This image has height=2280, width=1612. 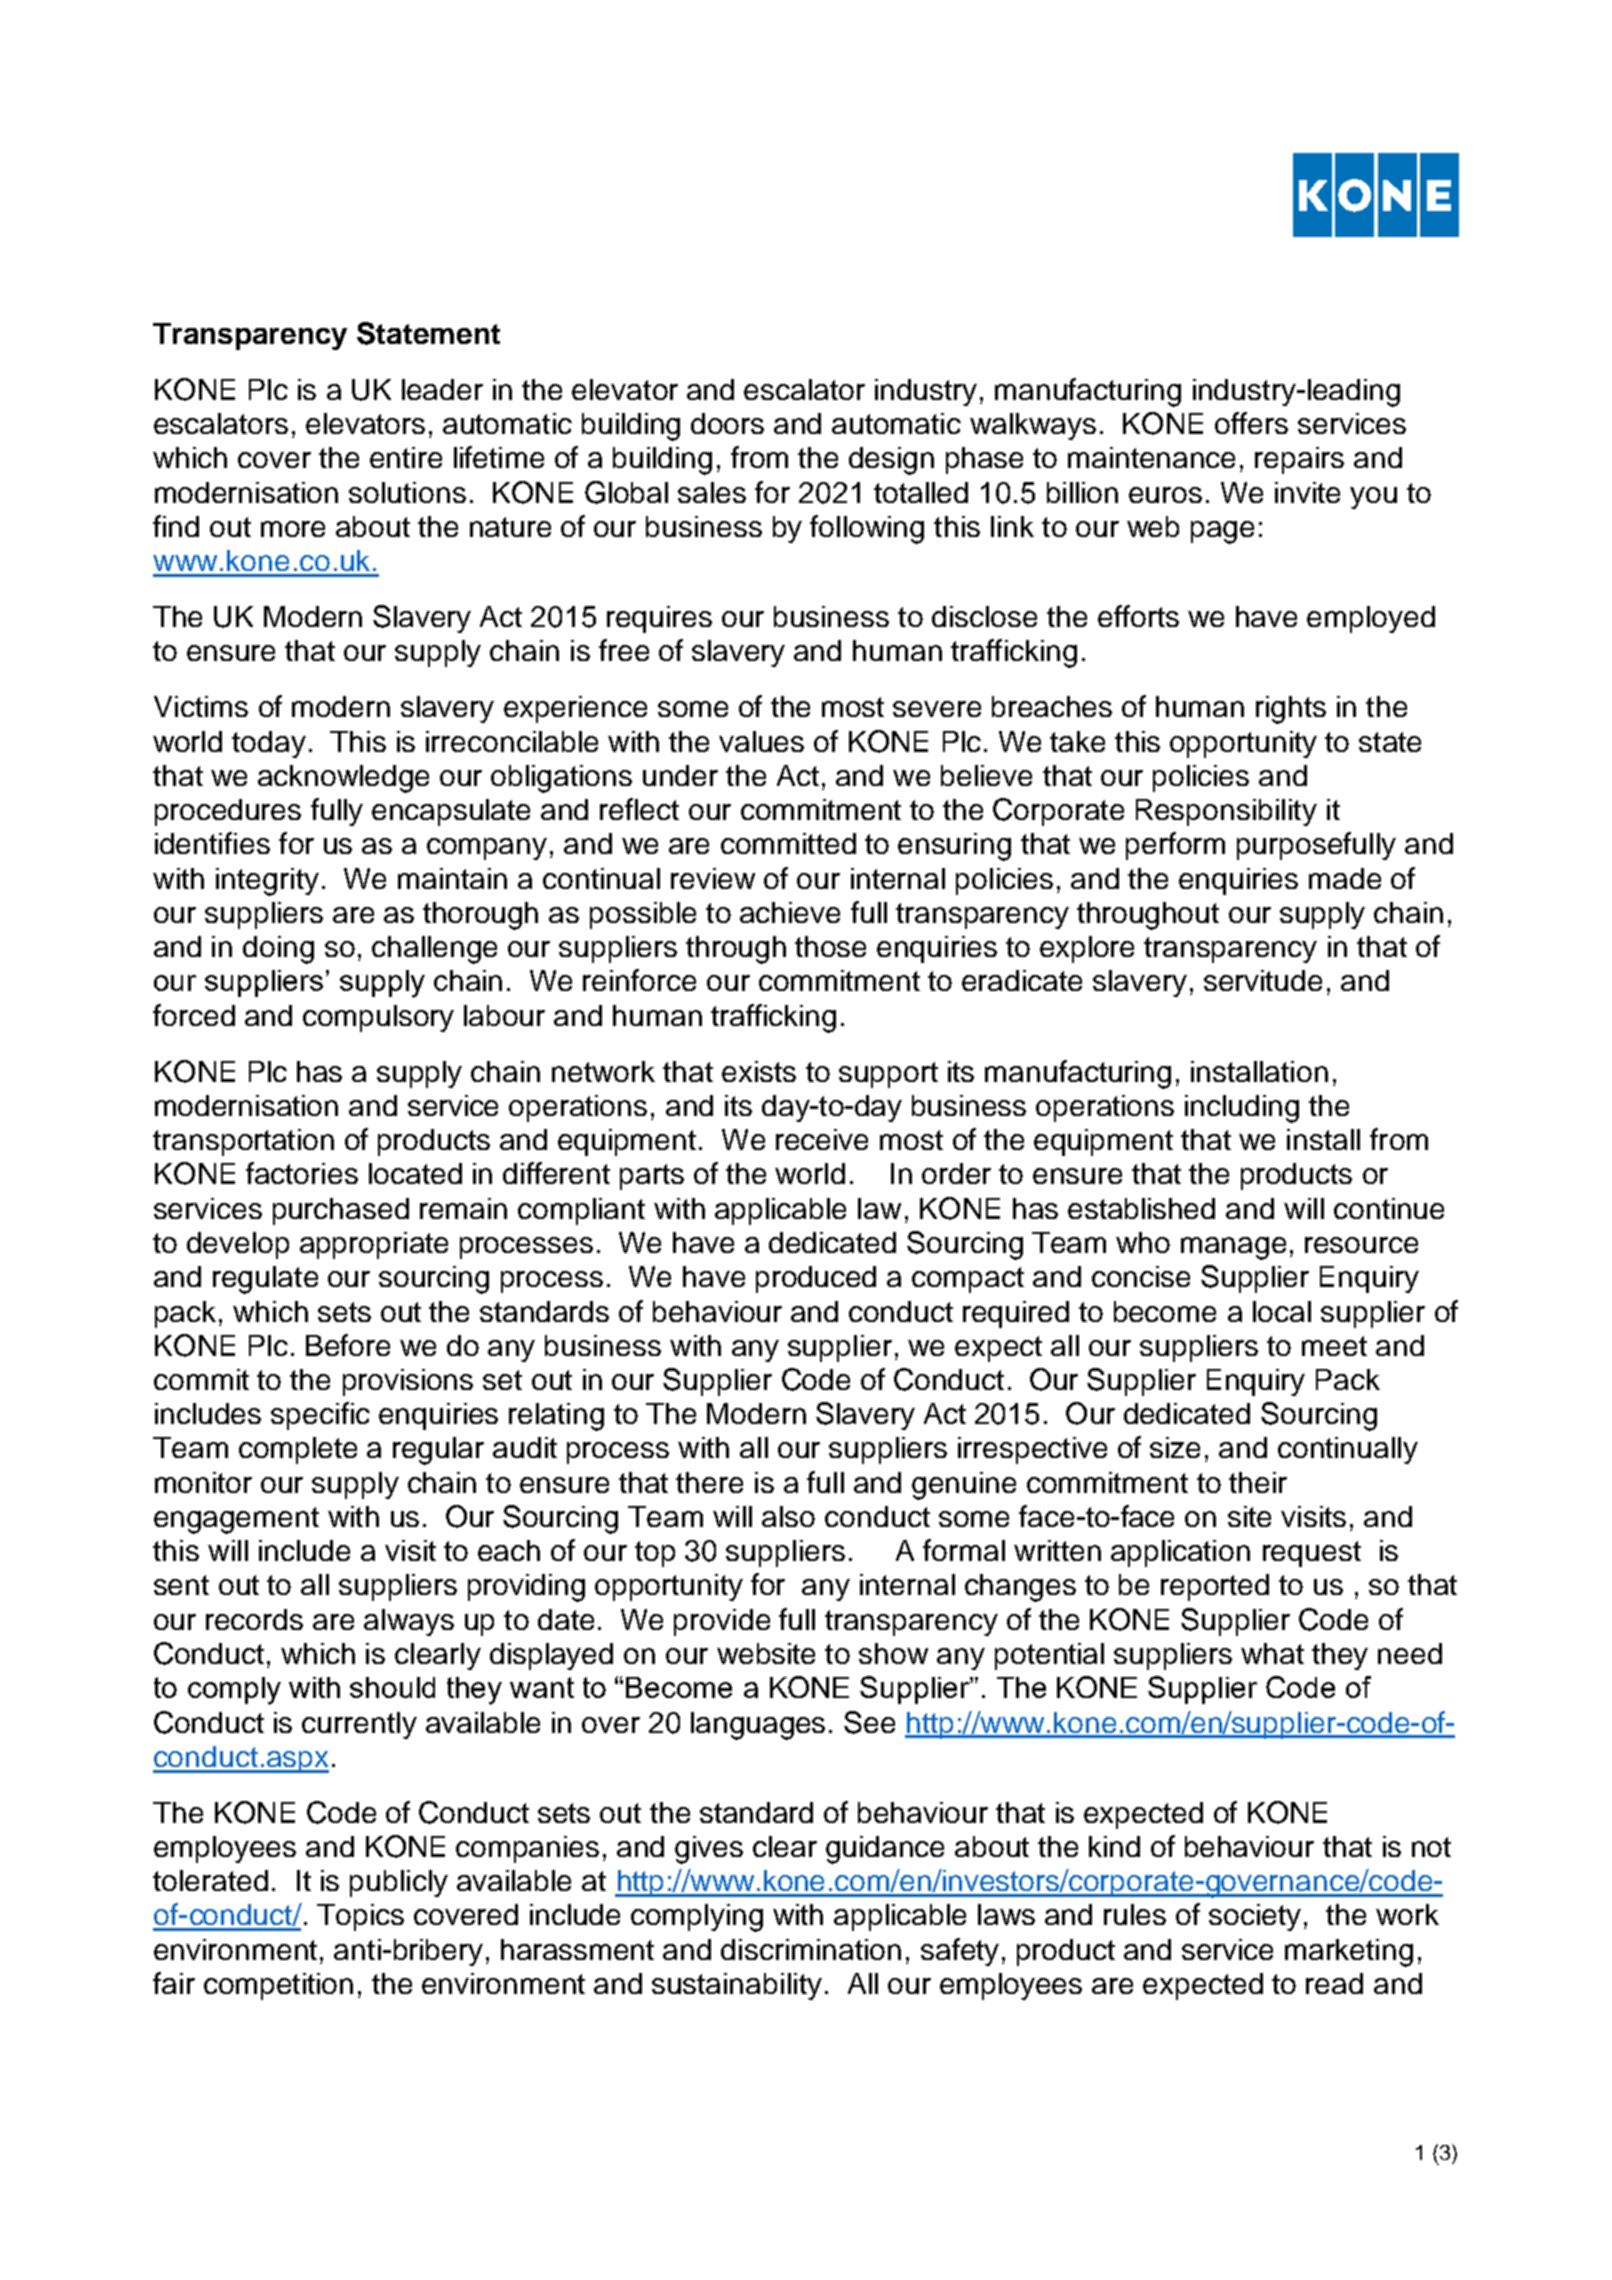 What do you see at coordinates (722, 1622) in the image?
I see `provide` at bounding box center [722, 1622].
